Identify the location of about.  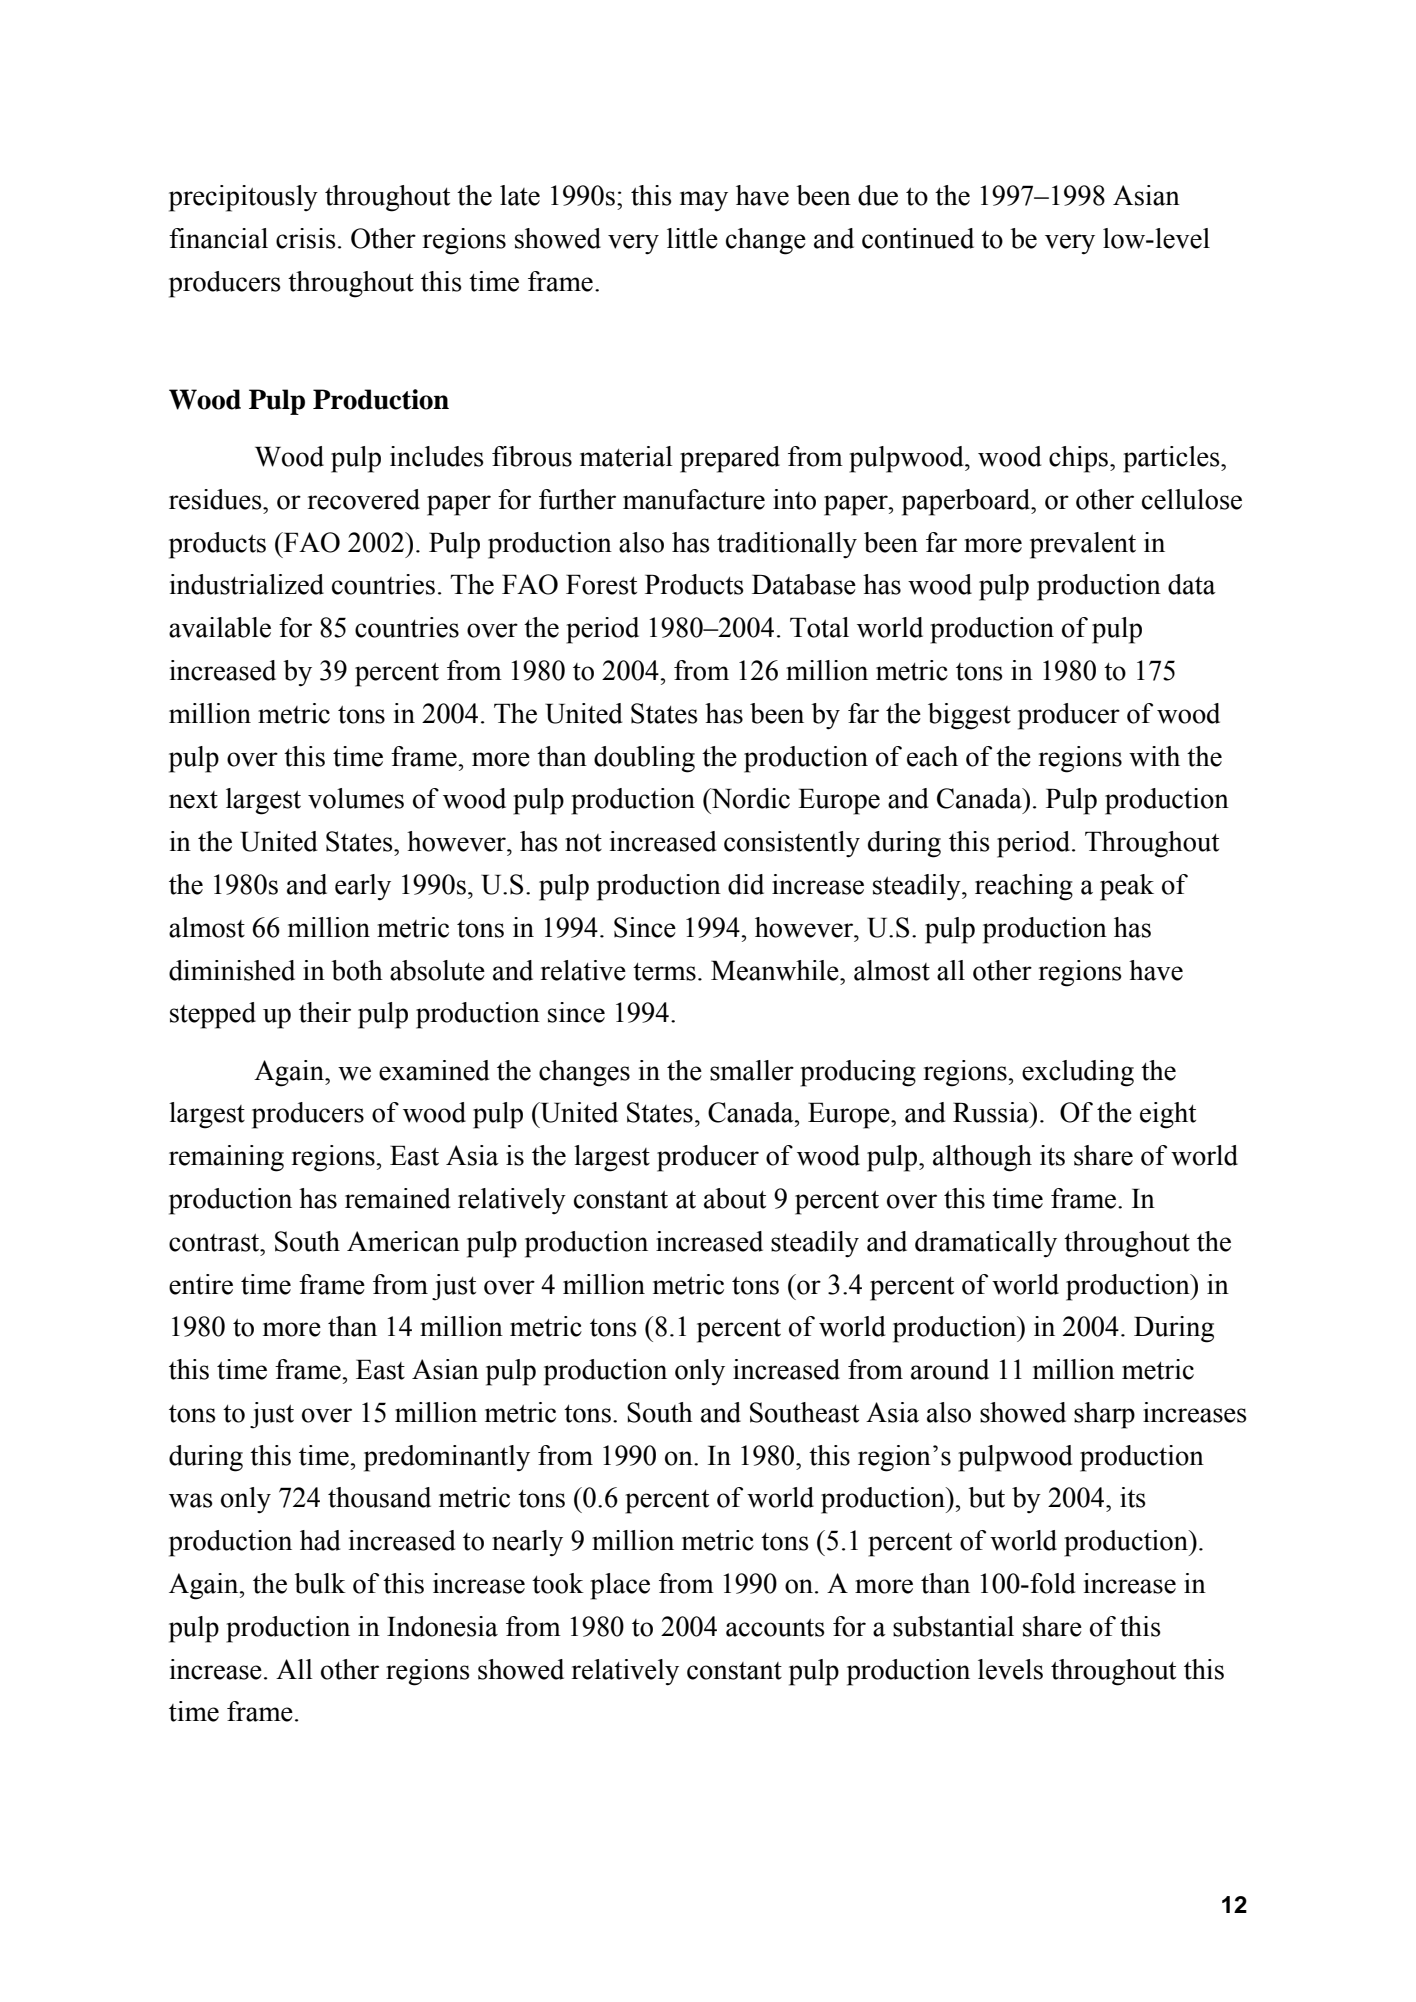
(735, 1198).
